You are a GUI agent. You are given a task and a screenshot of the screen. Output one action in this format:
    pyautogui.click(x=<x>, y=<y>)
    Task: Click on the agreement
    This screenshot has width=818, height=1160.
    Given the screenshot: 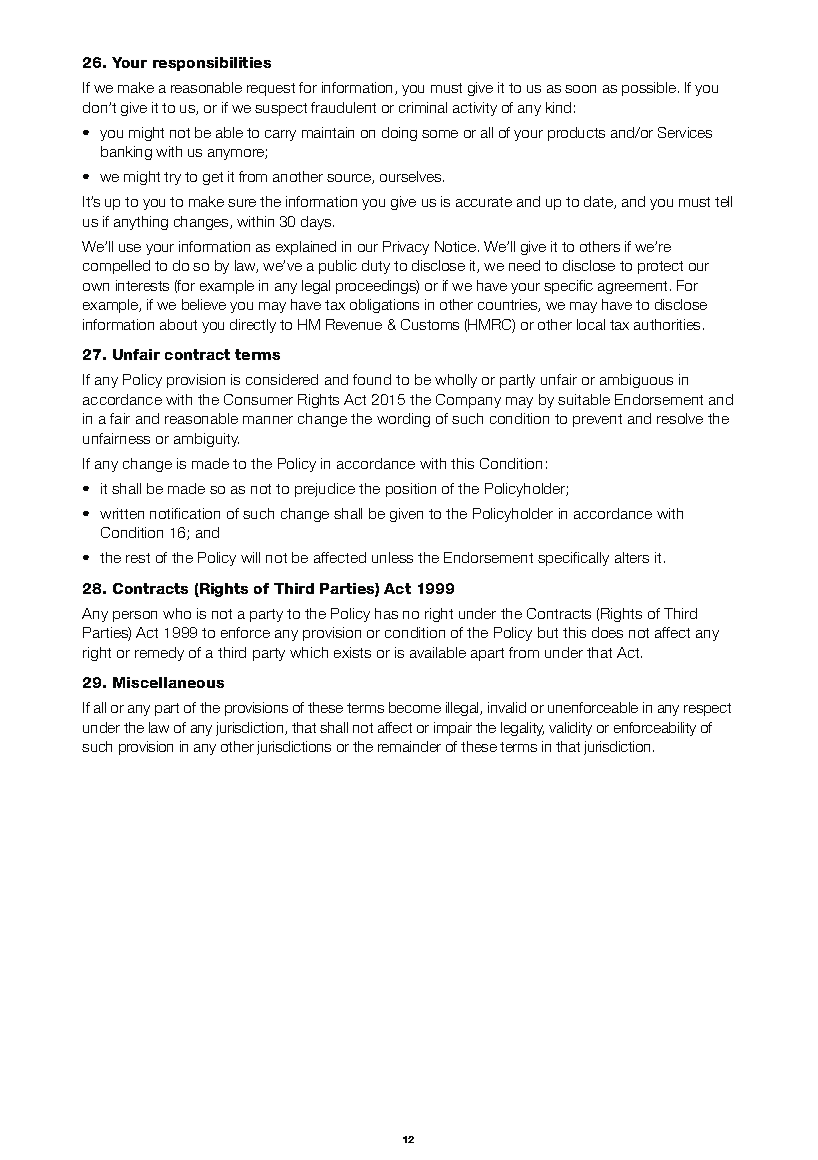 What is the action you would take?
    pyautogui.click(x=632, y=287)
